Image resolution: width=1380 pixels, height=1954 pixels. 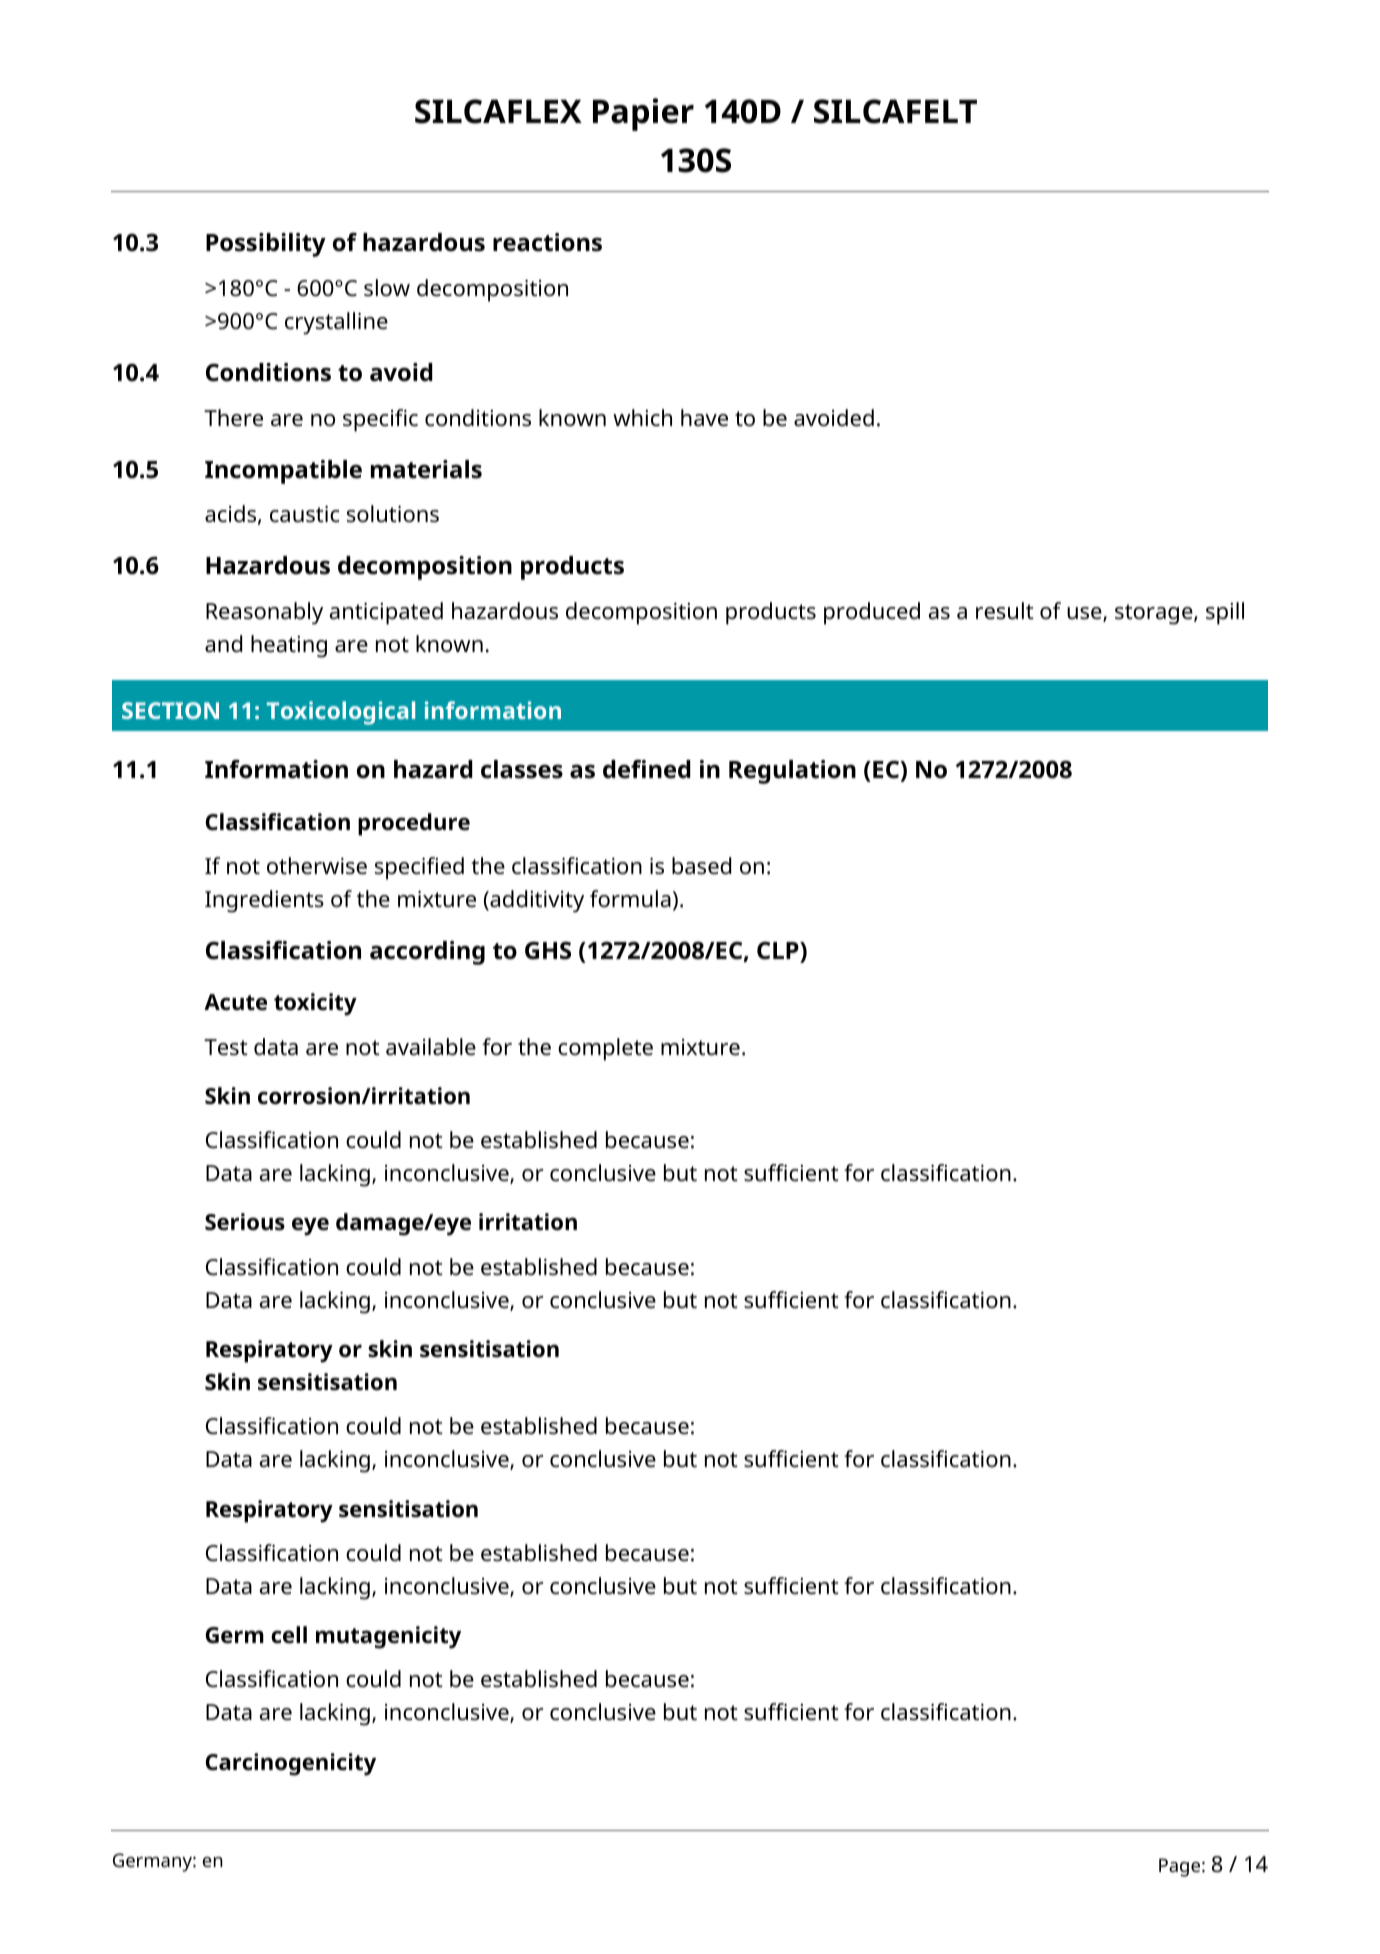 What do you see at coordinates (1155, 614) in the screenshot?
I see `storage` at bounding box center [1155, 614].
